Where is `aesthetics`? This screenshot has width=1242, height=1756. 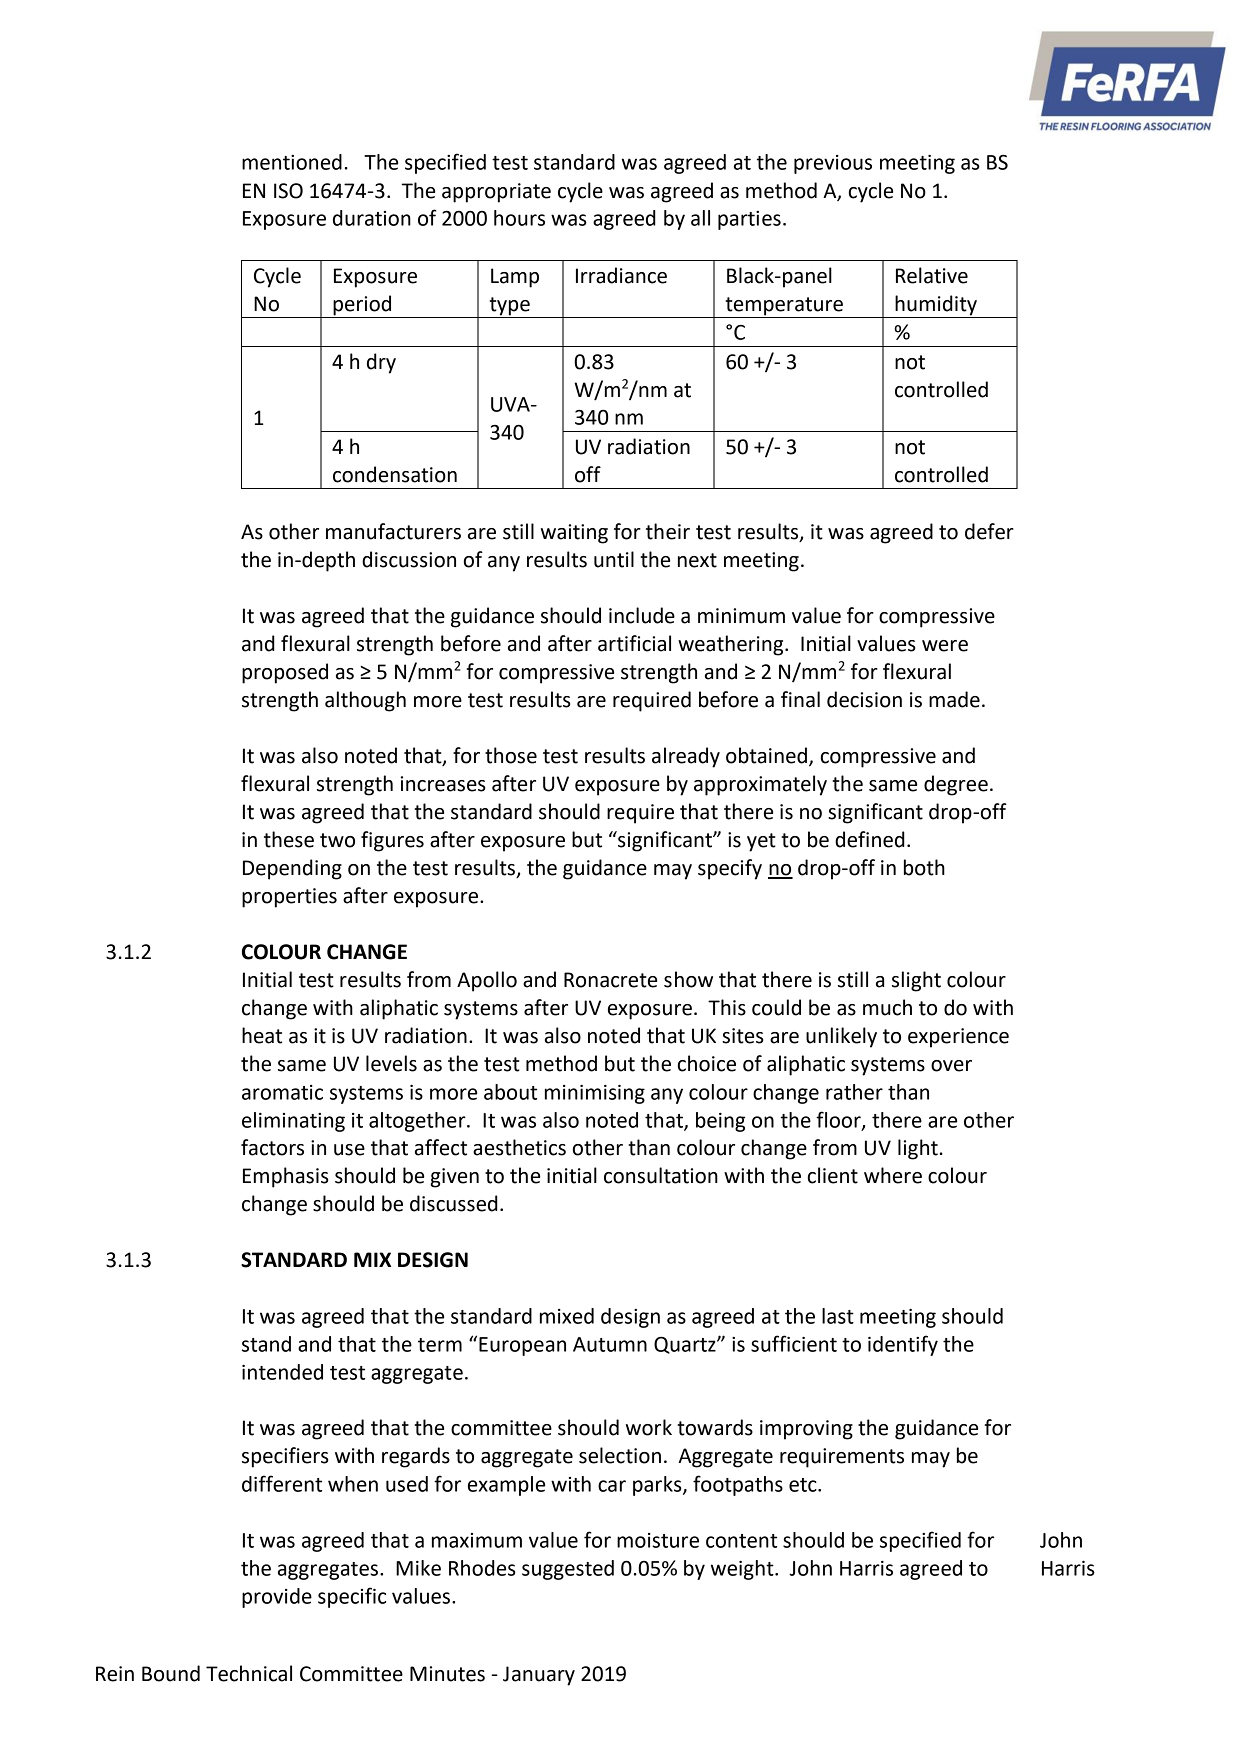 aesthetics is located at coordinates (519, 1147).
